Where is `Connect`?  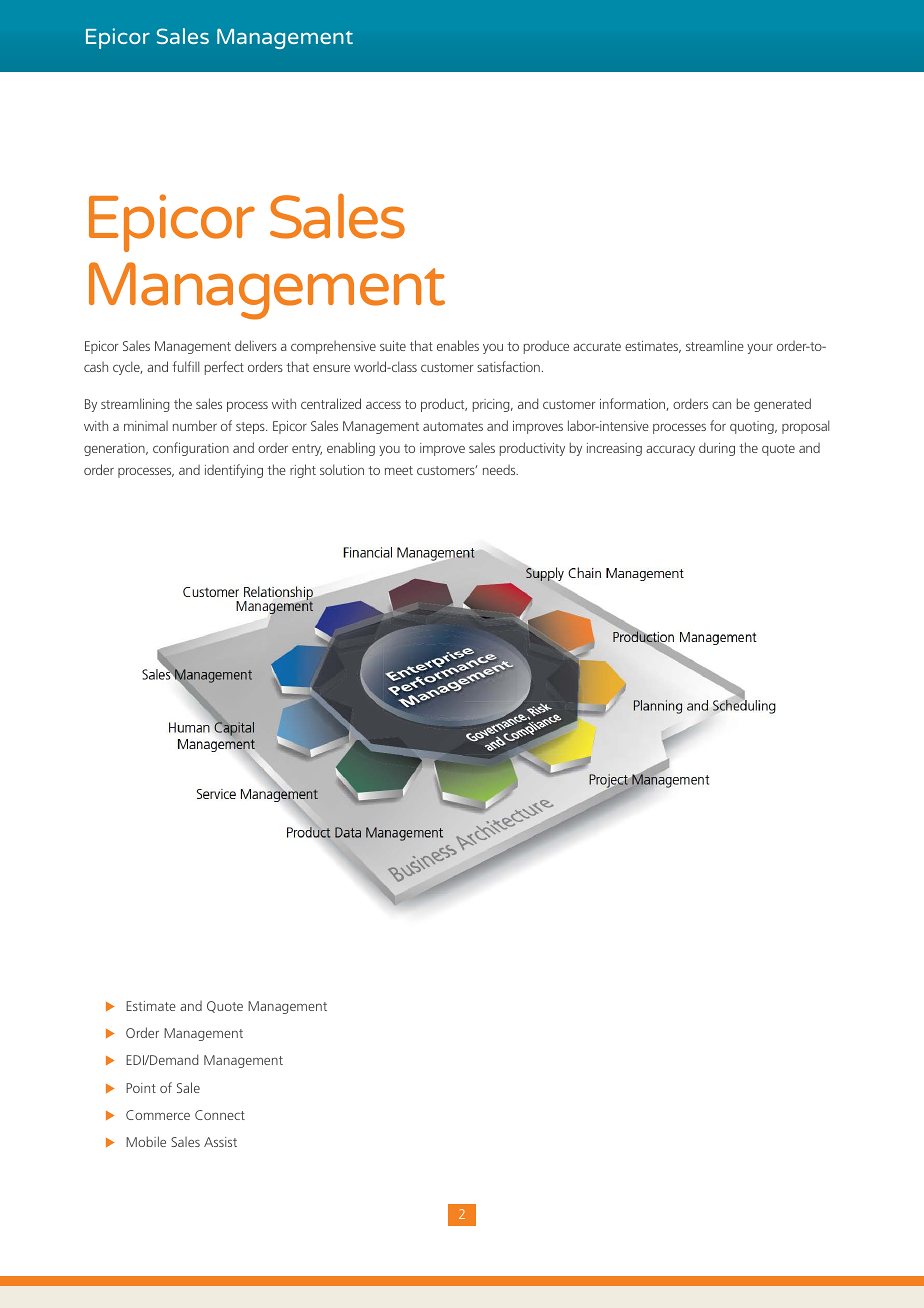 Connect is located at coordinates (220, 1115).
